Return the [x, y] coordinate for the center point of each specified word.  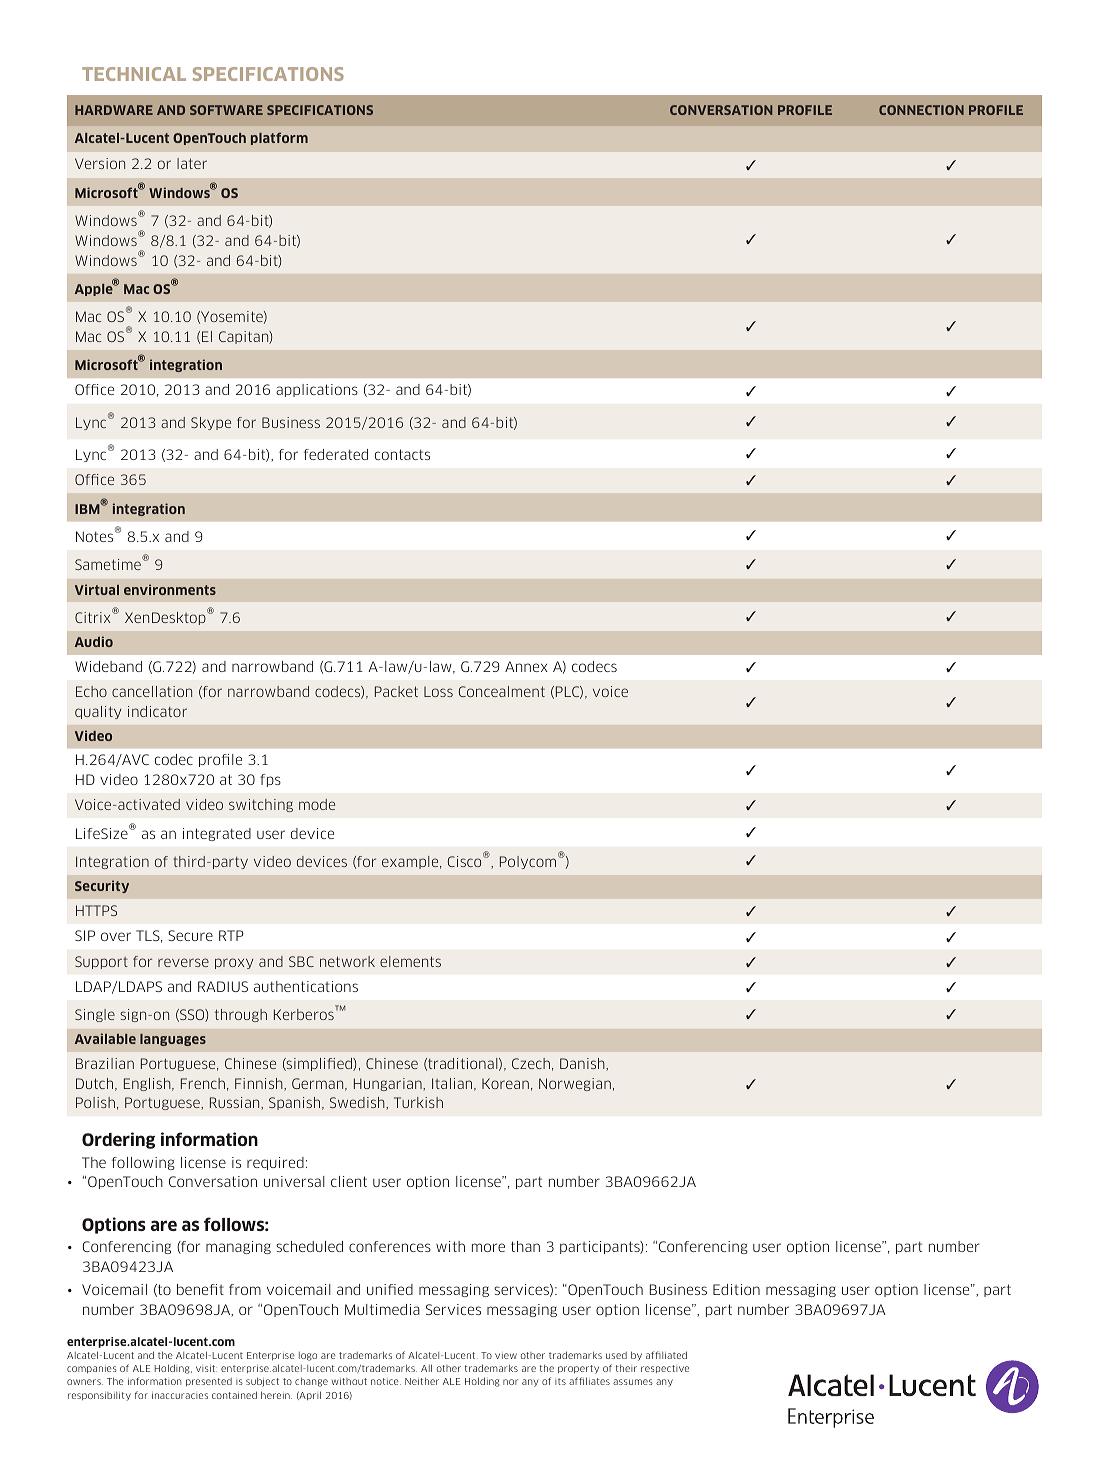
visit [206, 1368]
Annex [526, 666]
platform [279, 138]
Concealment [502, 691]
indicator [157, 711]
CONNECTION [921, 110]
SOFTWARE [226, 110]
